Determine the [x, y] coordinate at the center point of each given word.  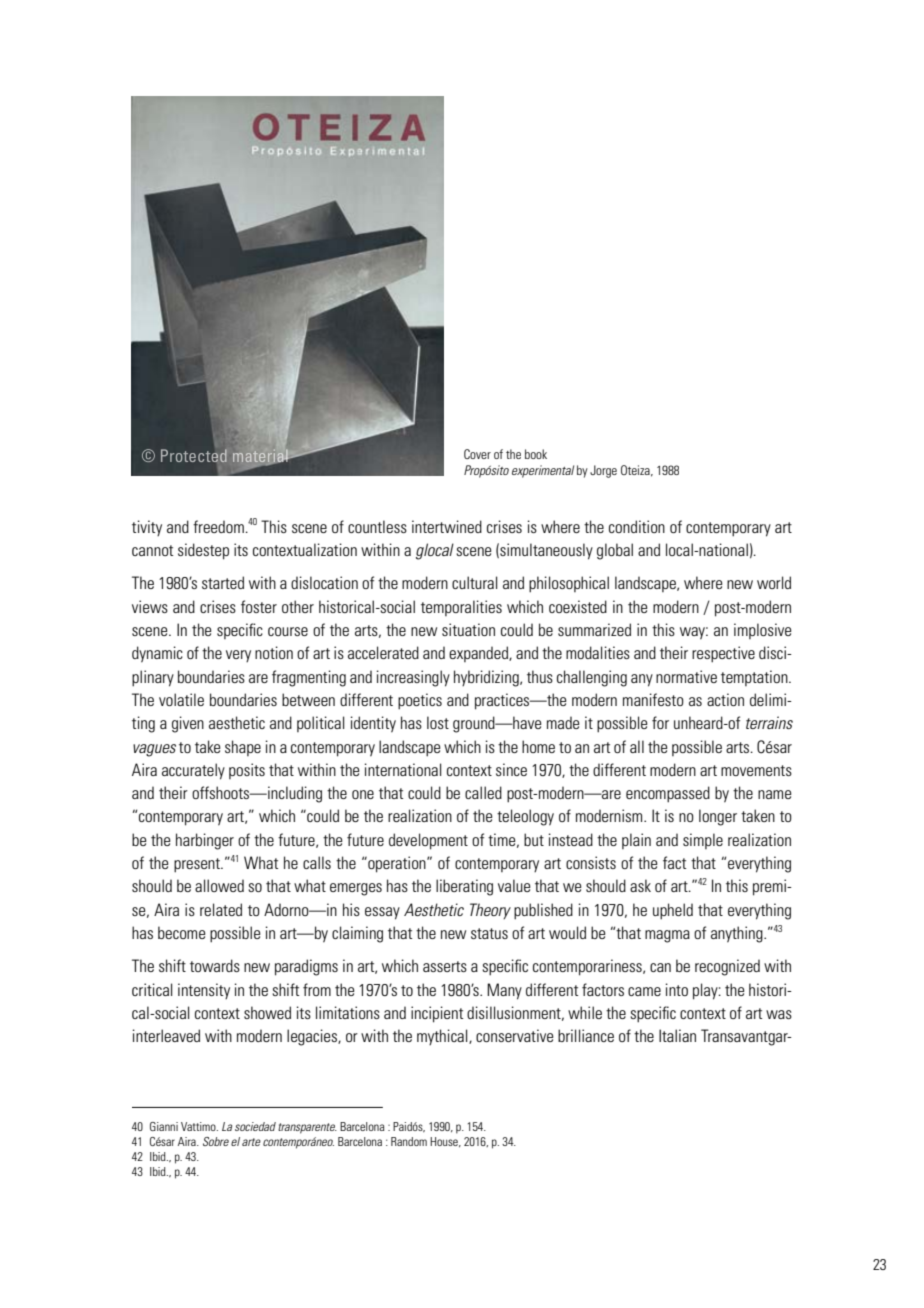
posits [247, 771]
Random [409, 1141]
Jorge [603, 471]
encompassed [668, 794]
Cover [477, 454]
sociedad [255, 1126]
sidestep [203, 551]
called [483, 792]
